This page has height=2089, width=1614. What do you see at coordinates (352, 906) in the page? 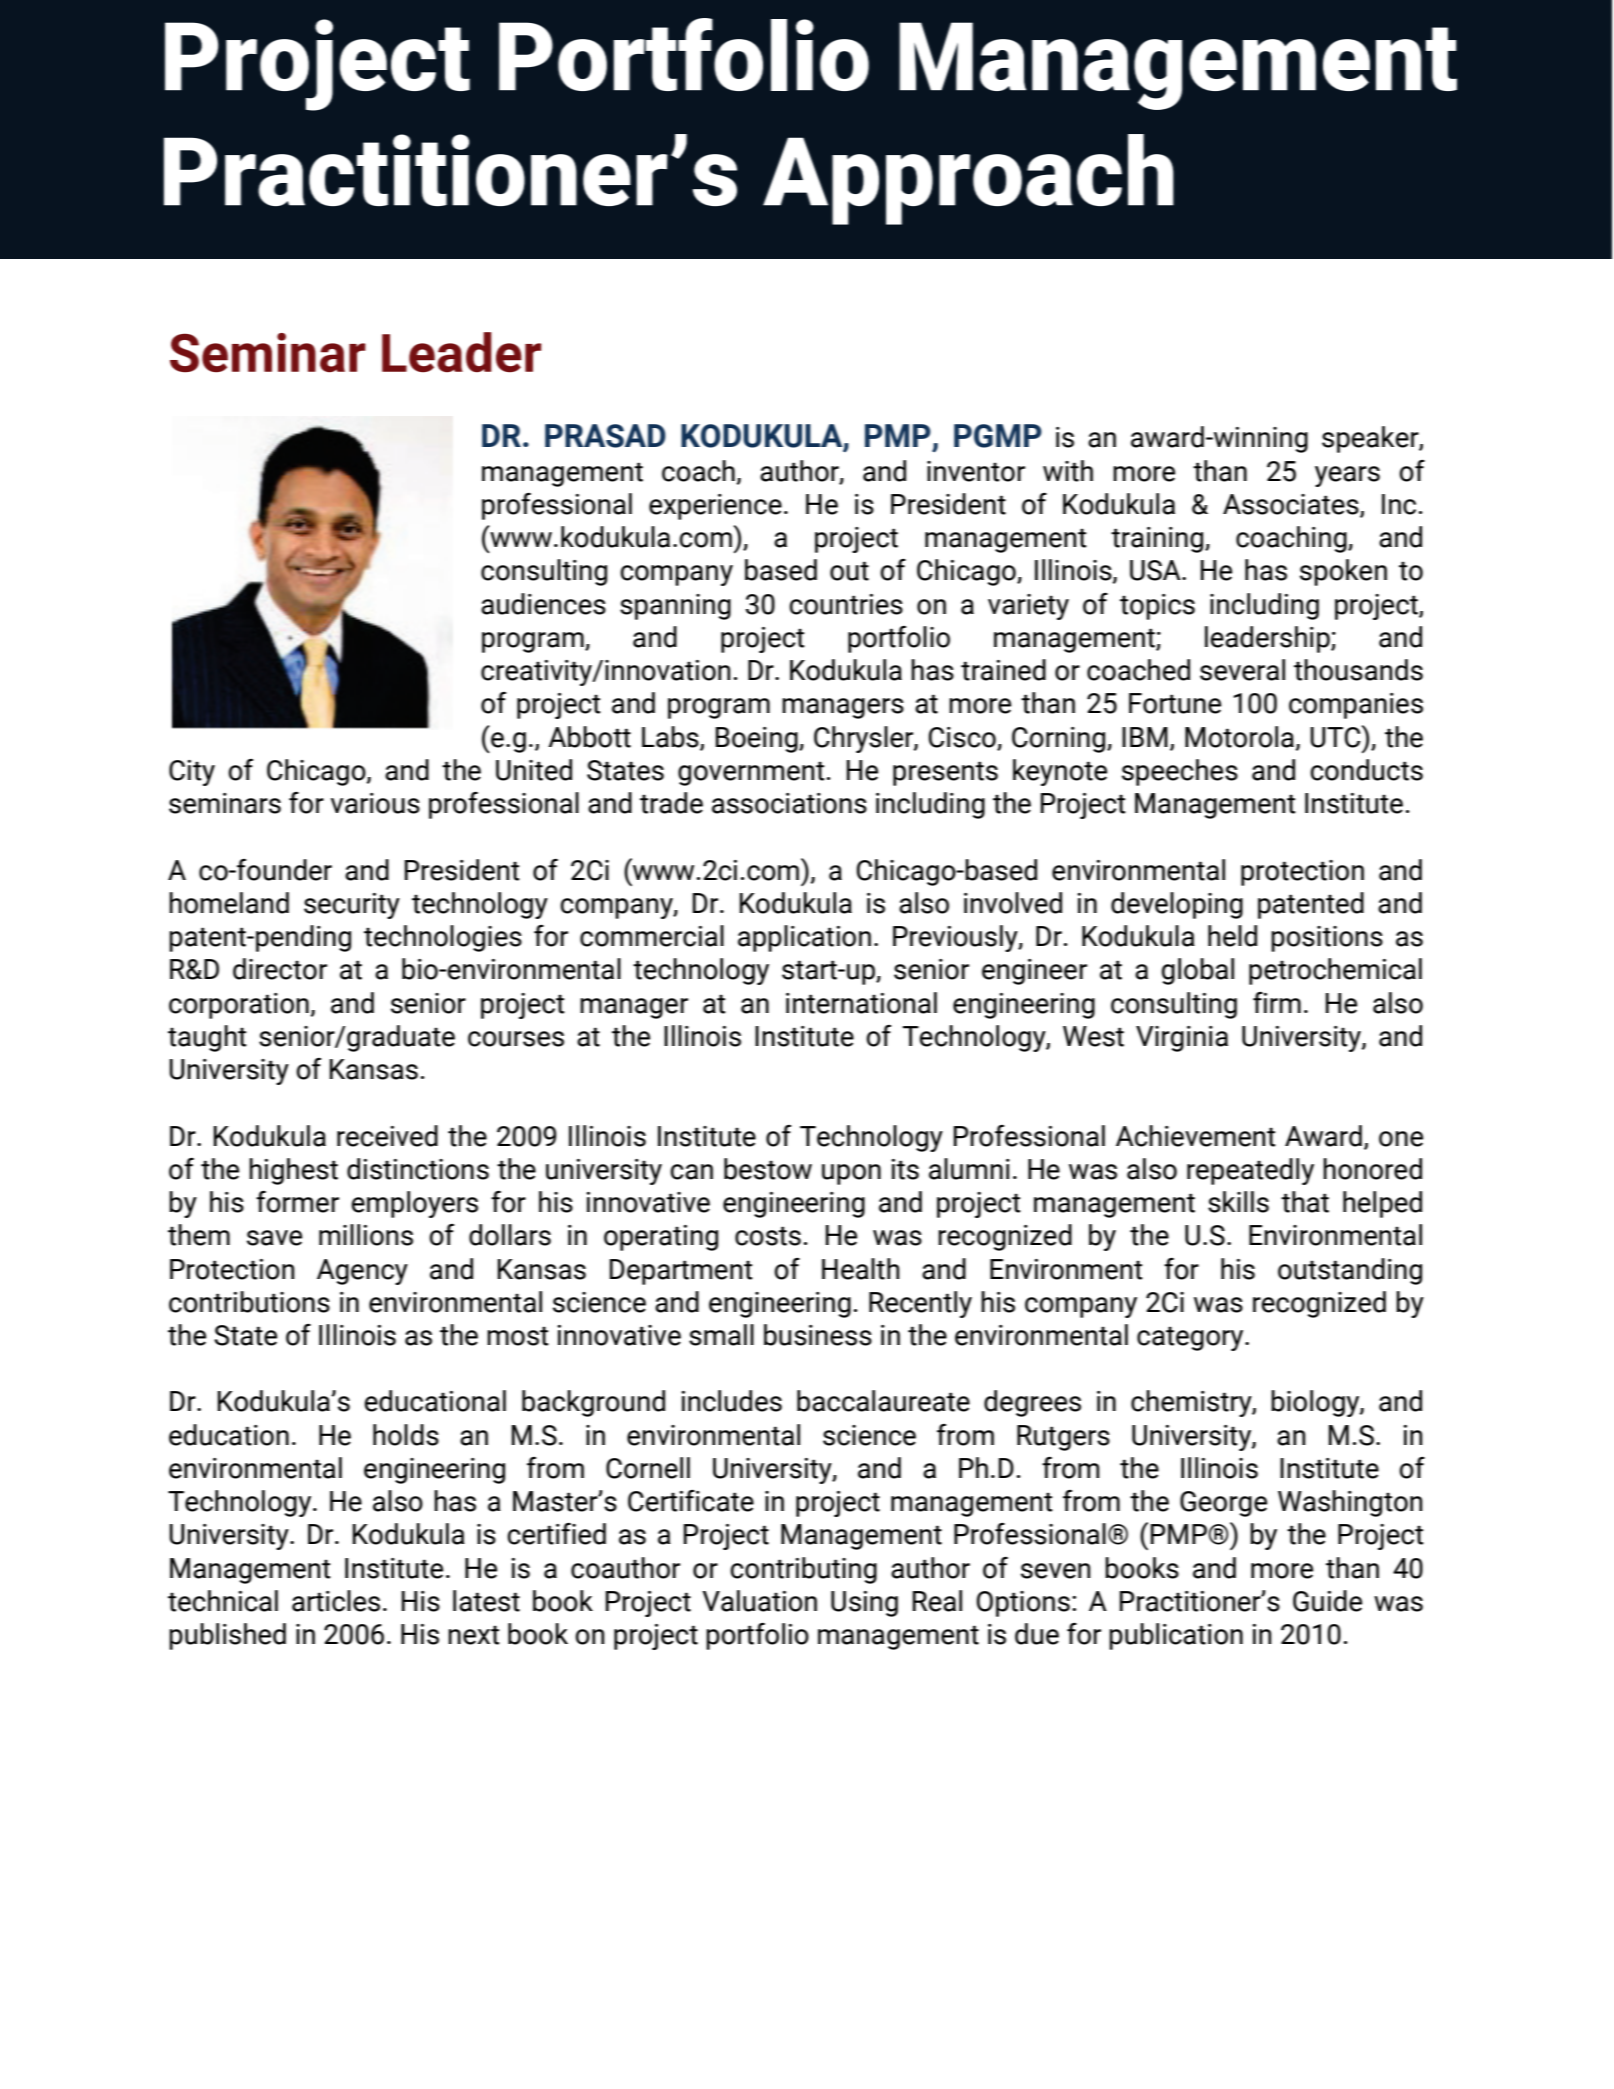
I see `security` at bounding box center [352, 906].
